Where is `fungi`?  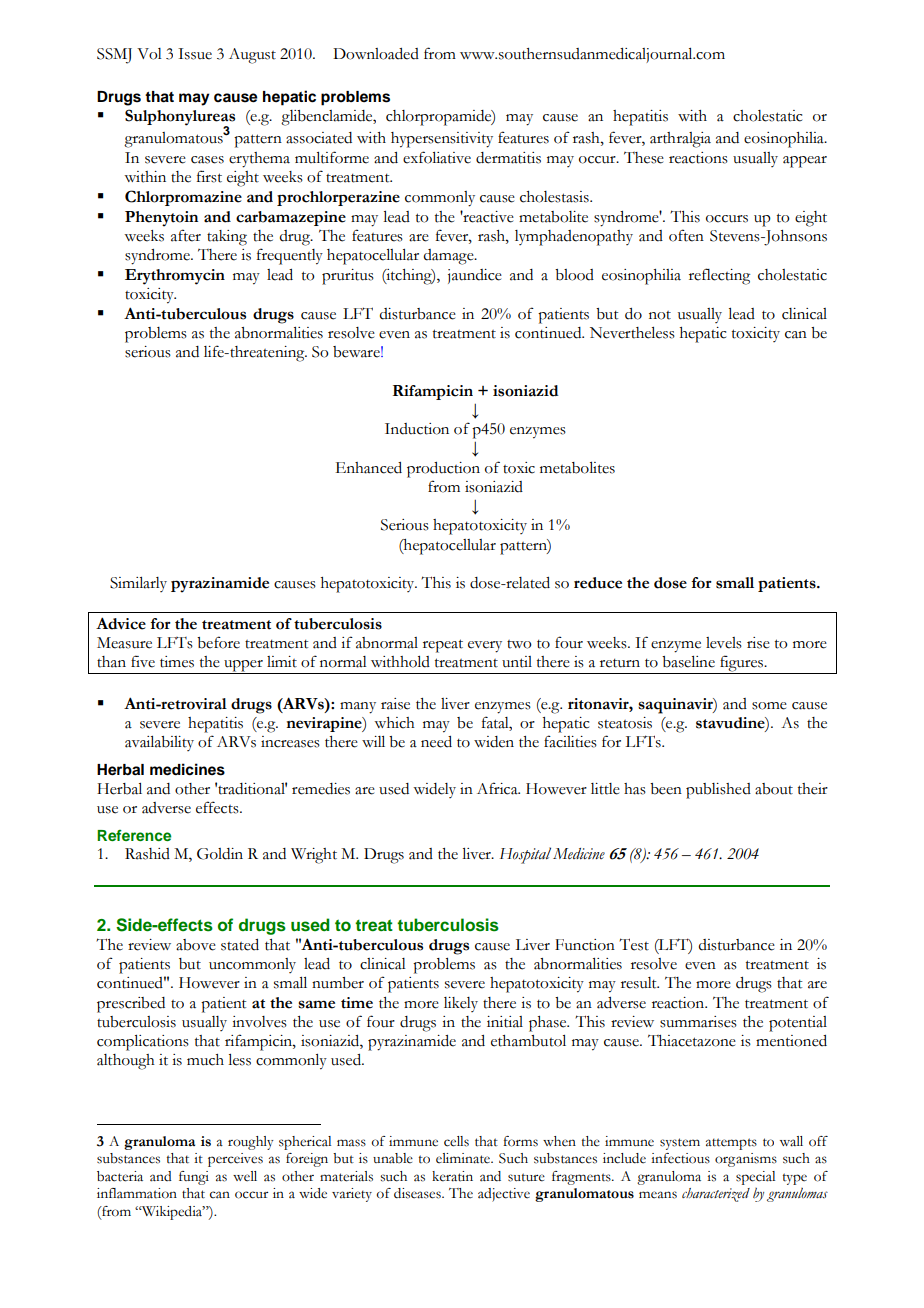 fungi is located at coordinates (194, 1178).
